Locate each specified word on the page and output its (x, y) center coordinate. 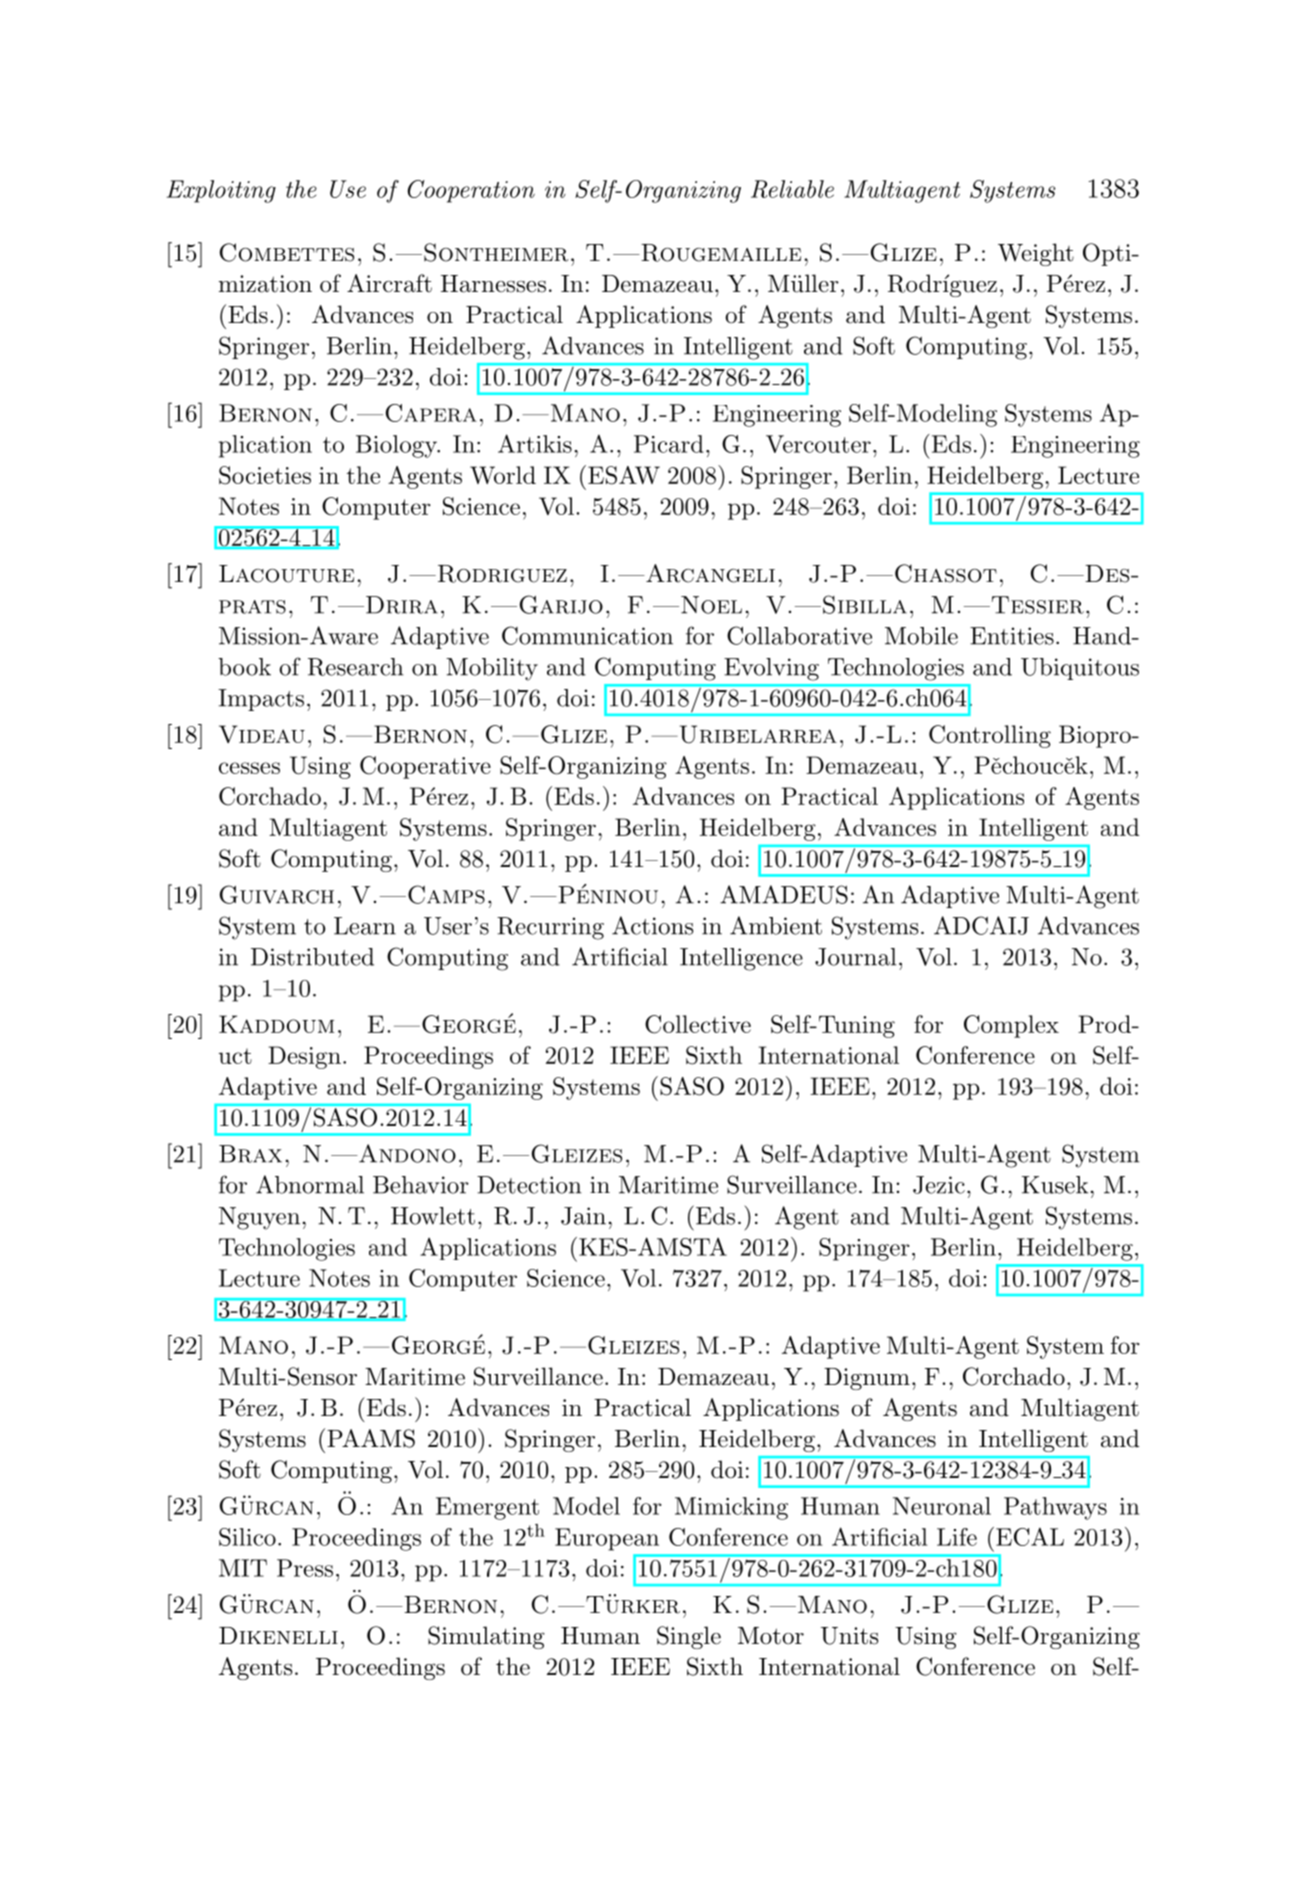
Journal (856, 957)
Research (356, 667)
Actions (652, 925)
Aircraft (389, 283)
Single (689, 1637)
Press (305, 1568)
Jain (583, 1216)
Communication (587, 635)
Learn (365, 926)
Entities (1012, 636)
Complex (1011, 1026)
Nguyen (259, 1218)
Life (957, 1537)
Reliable (792, 189)
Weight (1036, 254)
